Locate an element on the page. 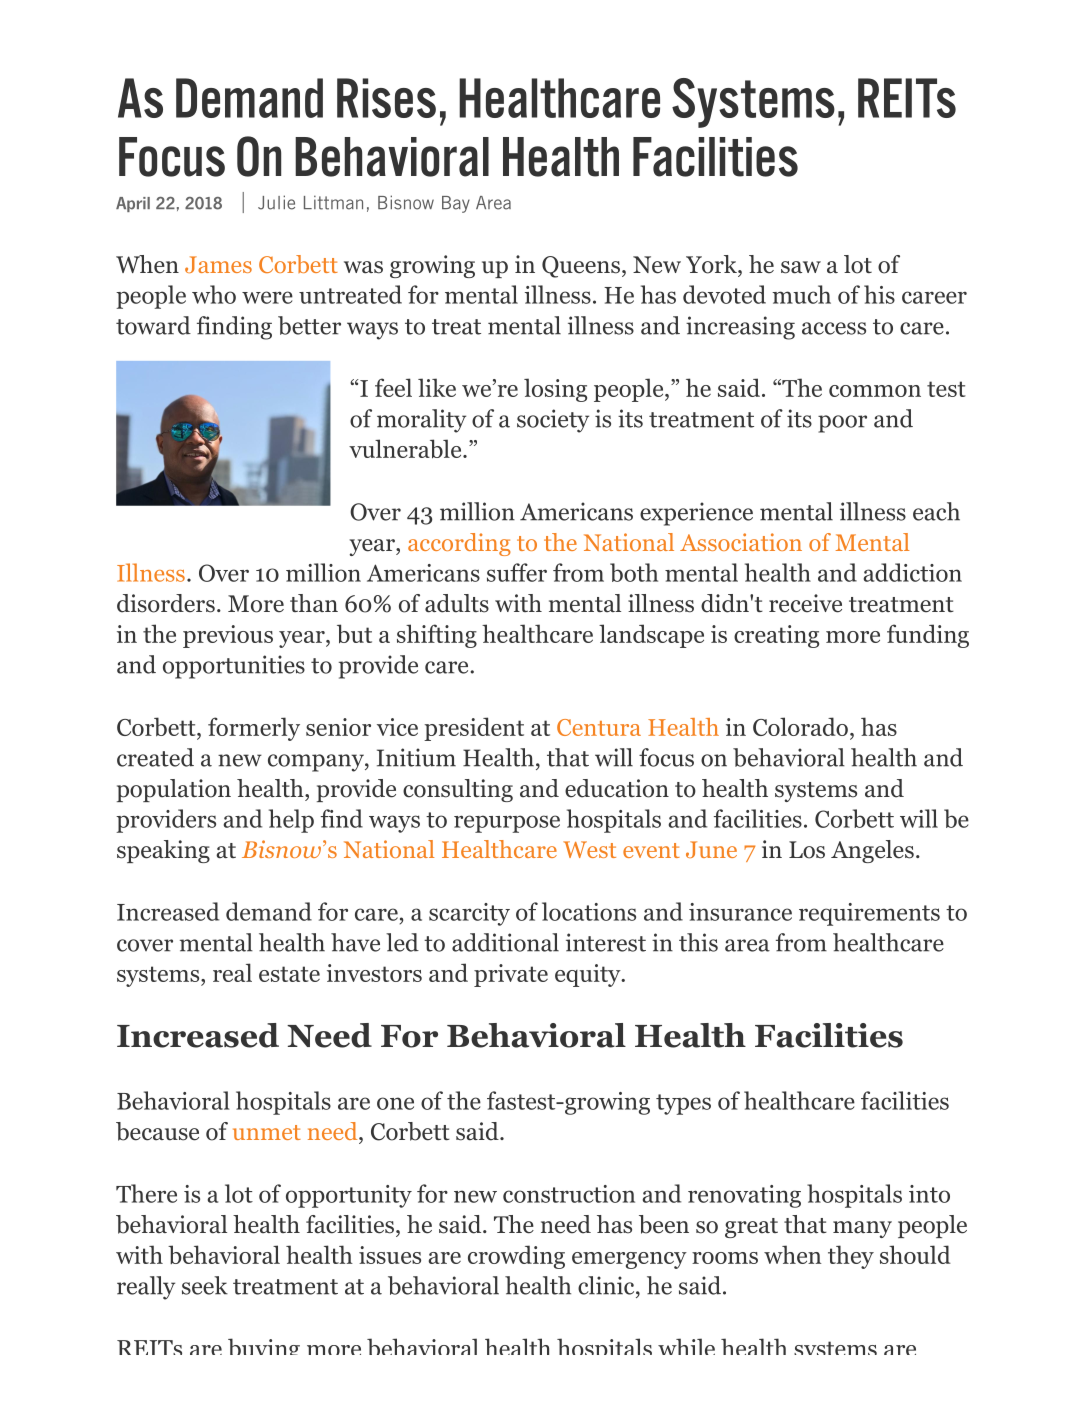 Image resolution: width=1085 pixels, height=1403 pixels. Colorado is located at coordinates (800, 726).
